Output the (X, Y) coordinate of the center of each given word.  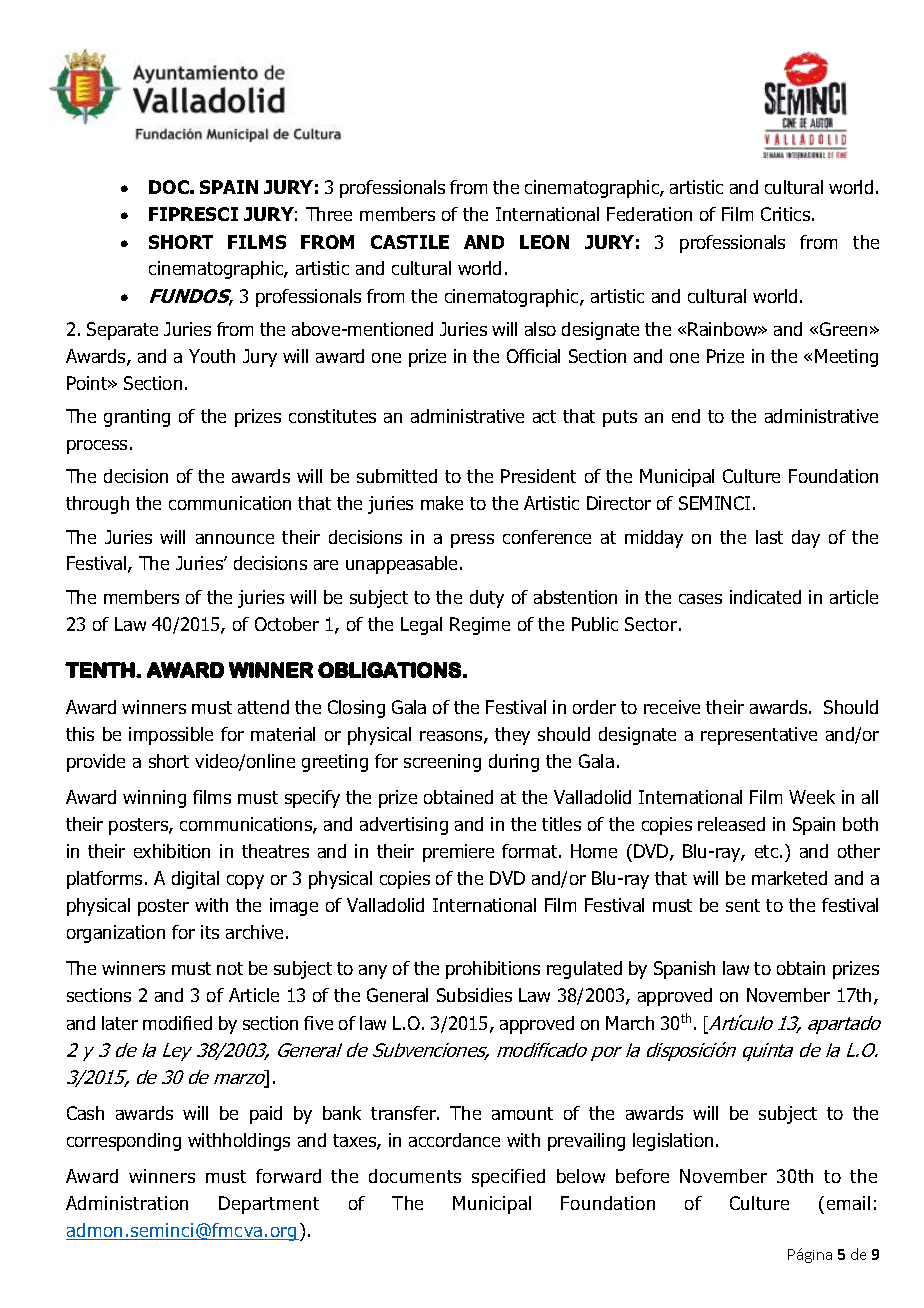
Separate (122, 331)
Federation (649, 214)
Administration (127, 1203)
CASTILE (410, 242)
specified (508, 1178)
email (848, 1203)
